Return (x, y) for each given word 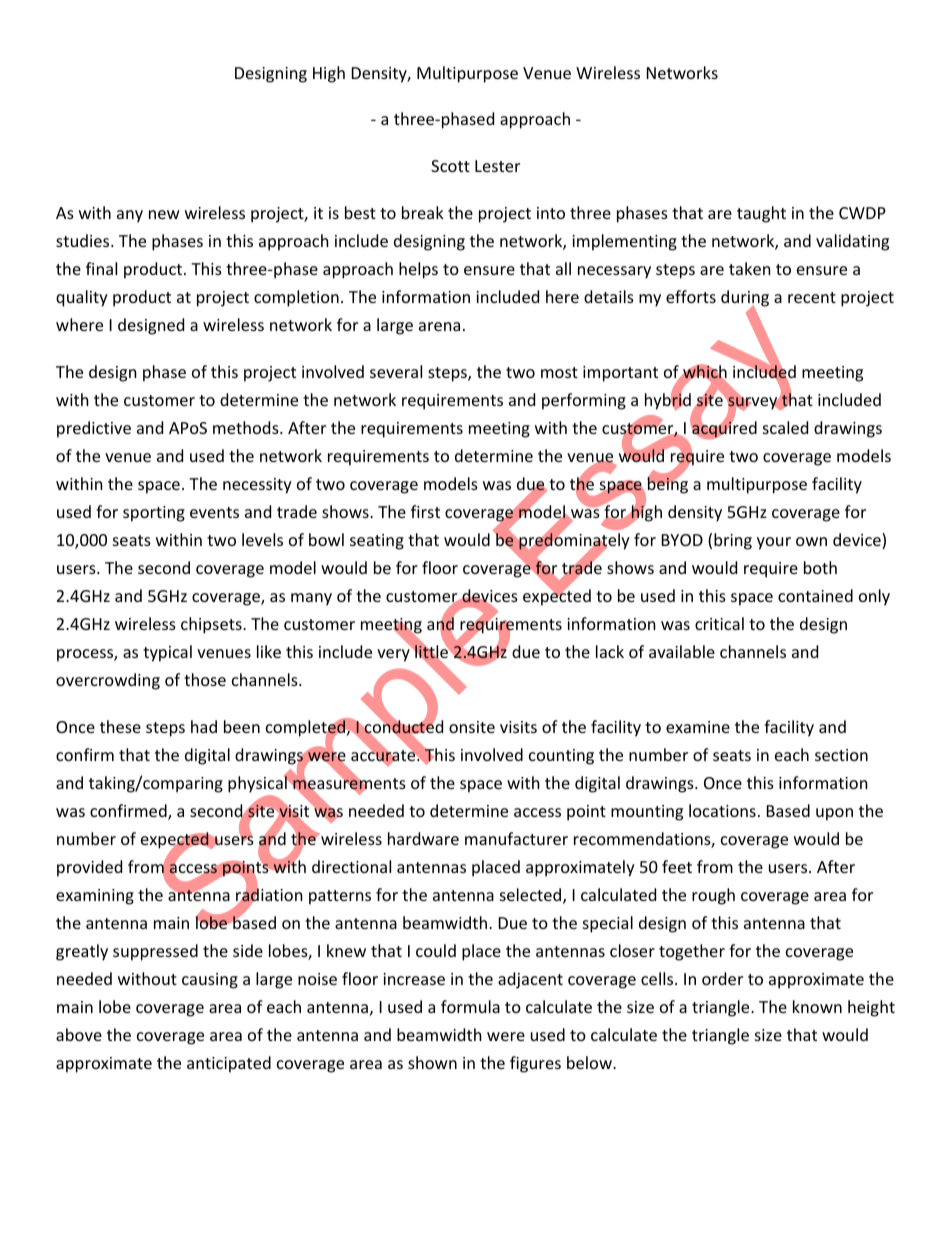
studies (84, 240)
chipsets (212, 625)
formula (470, 1006)
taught (761, 214)
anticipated (229, 1064)
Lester (497, 166)
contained (815, 595)
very (393, 655)
